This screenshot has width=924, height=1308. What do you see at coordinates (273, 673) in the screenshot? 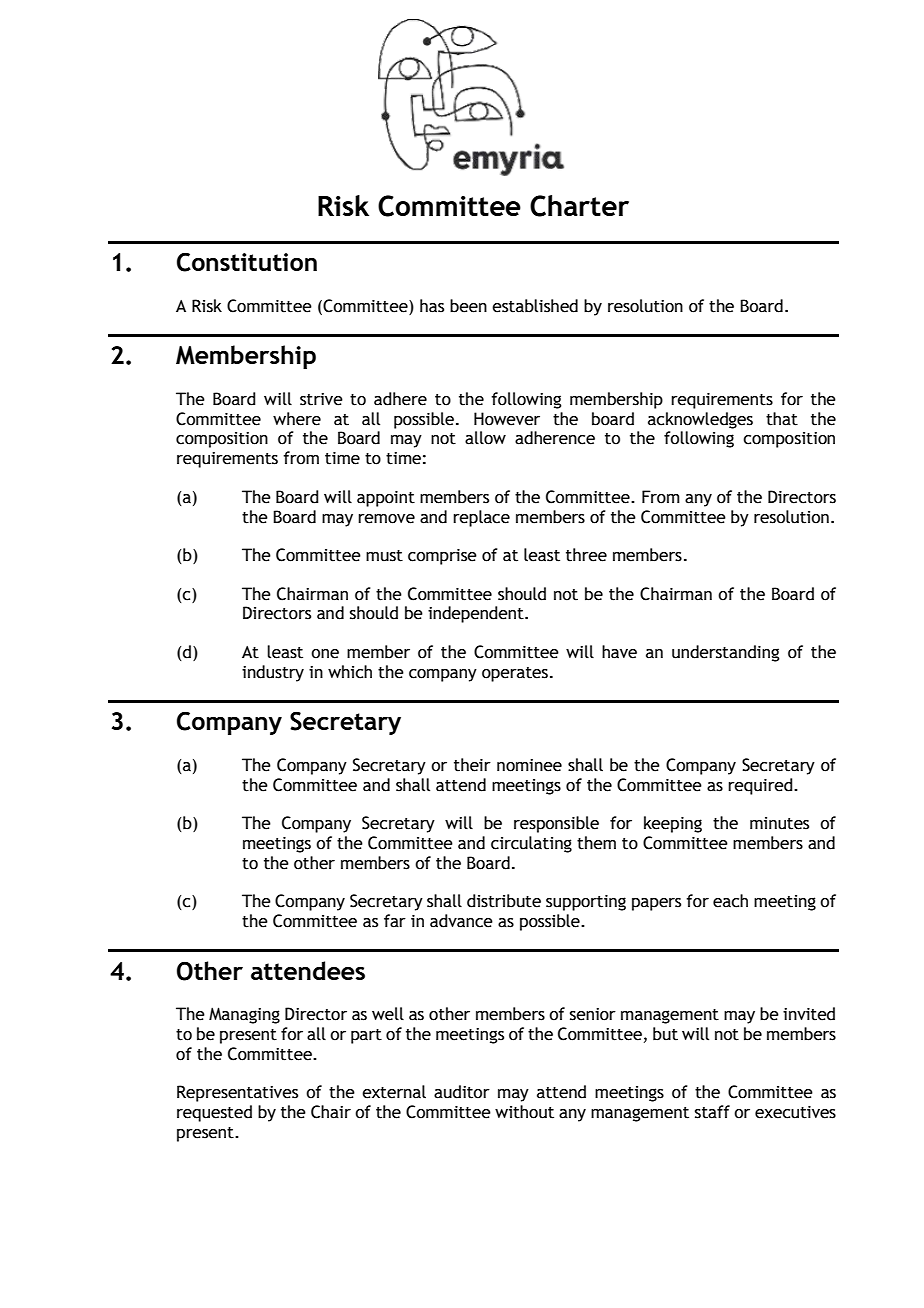
I see `industry` at bounding box center [273, 673].
